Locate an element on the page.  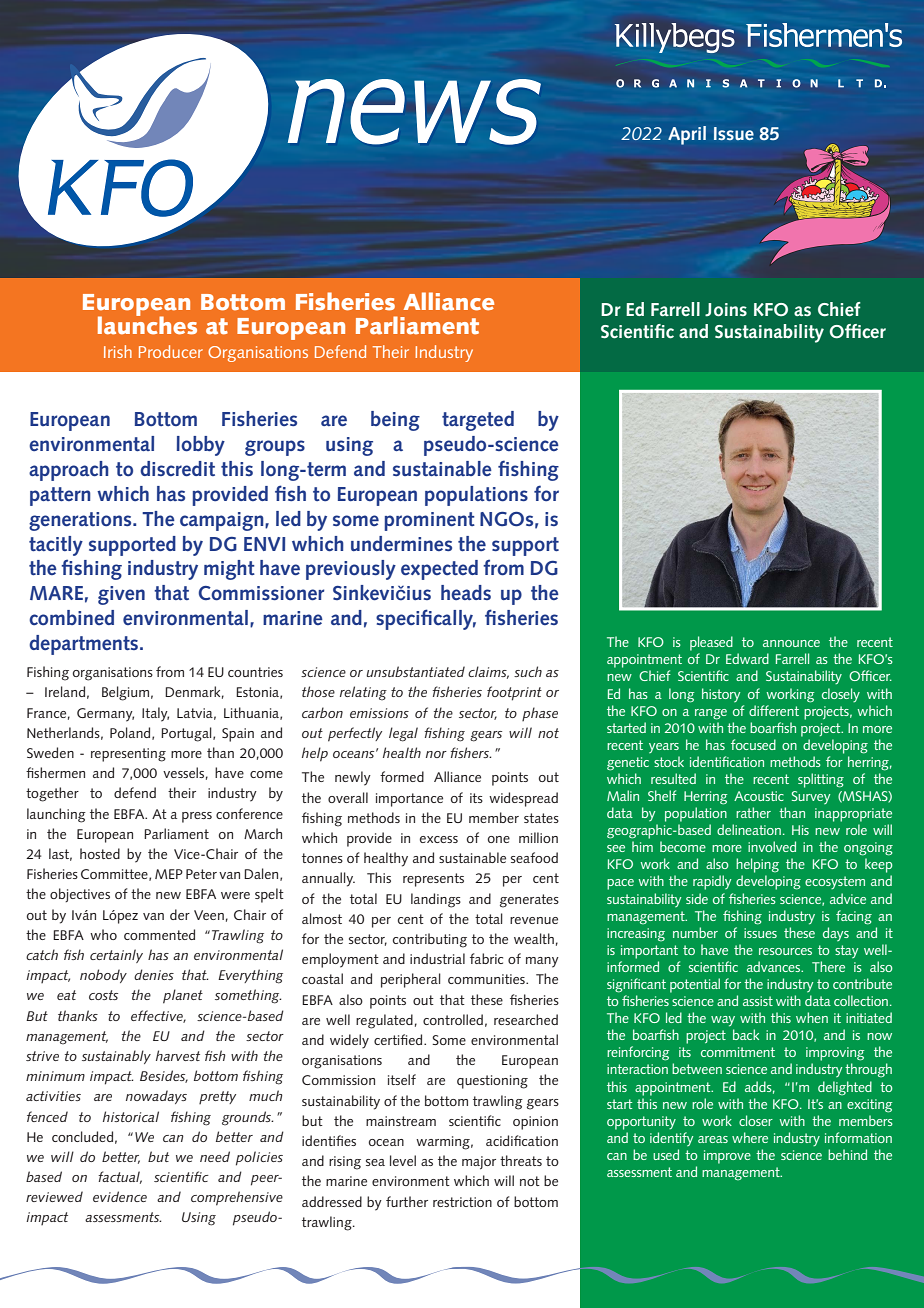
launches is located at coordinates (147, 325).
